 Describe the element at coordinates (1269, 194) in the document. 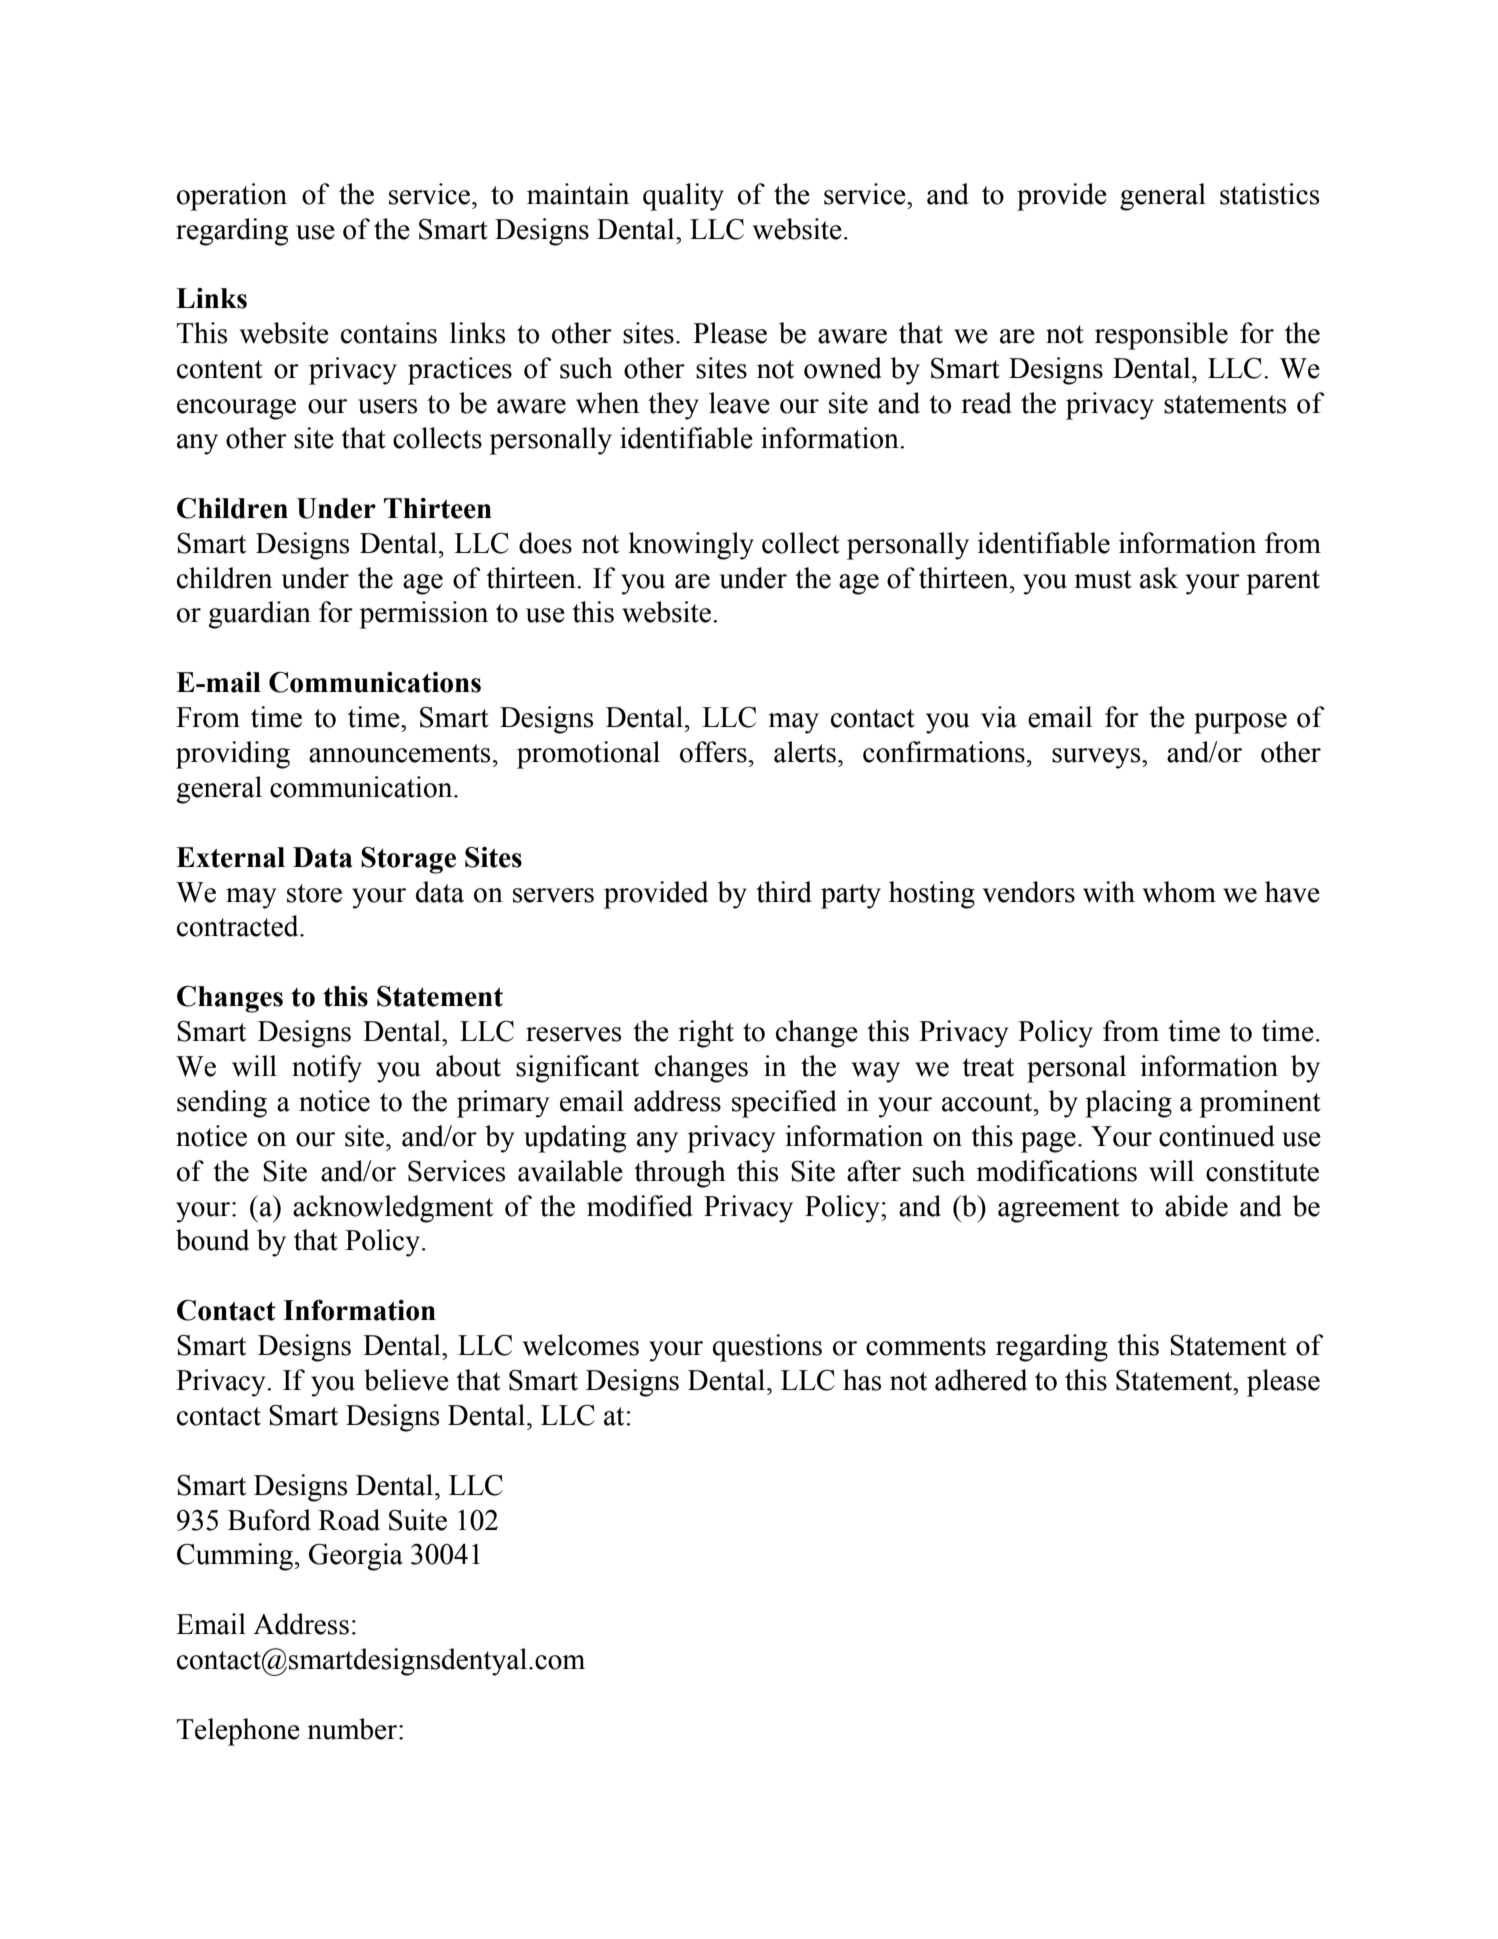

I see `statistics` at that location.
